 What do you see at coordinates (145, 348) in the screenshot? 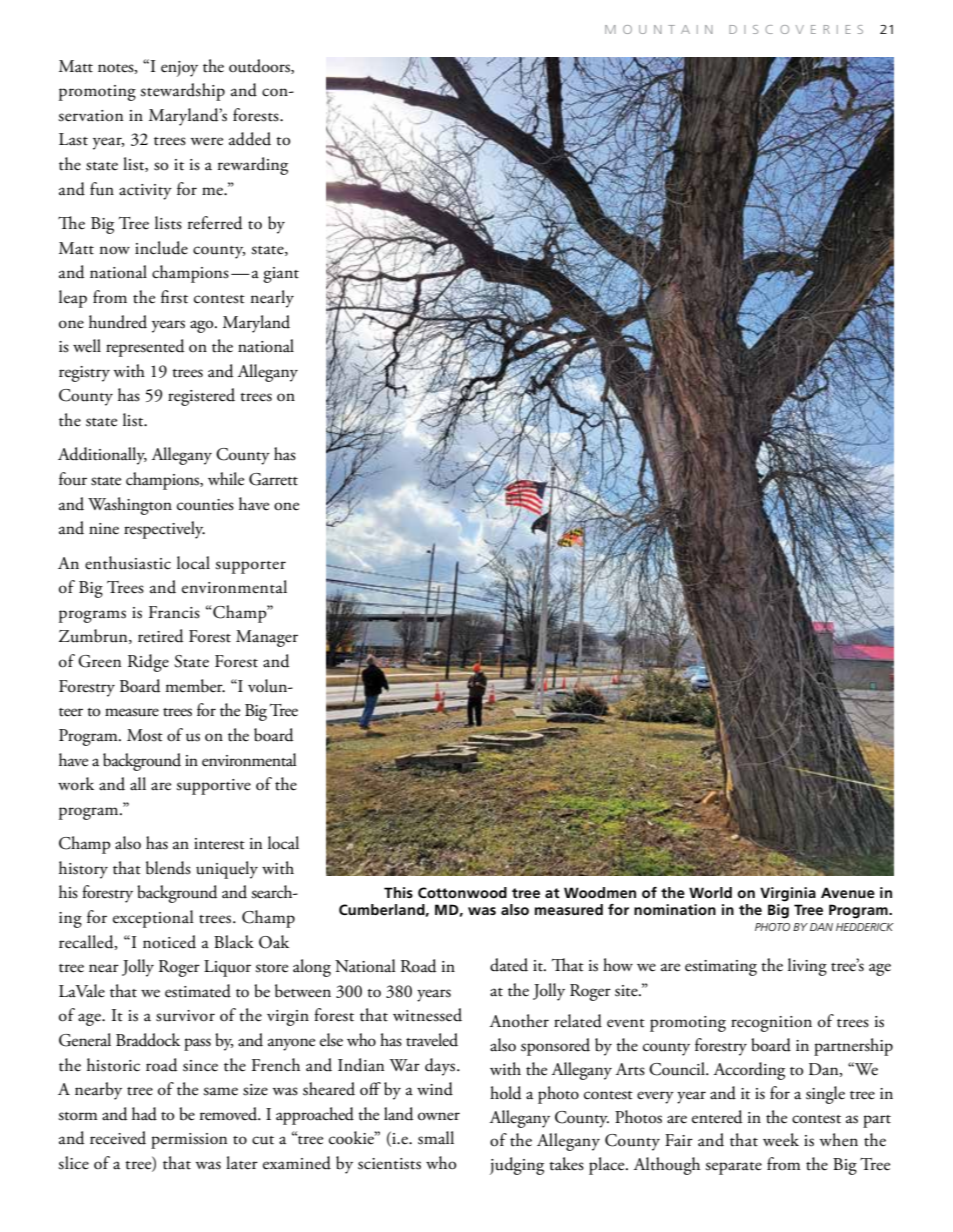
I see `represented` at bounding box center [145, 348].
